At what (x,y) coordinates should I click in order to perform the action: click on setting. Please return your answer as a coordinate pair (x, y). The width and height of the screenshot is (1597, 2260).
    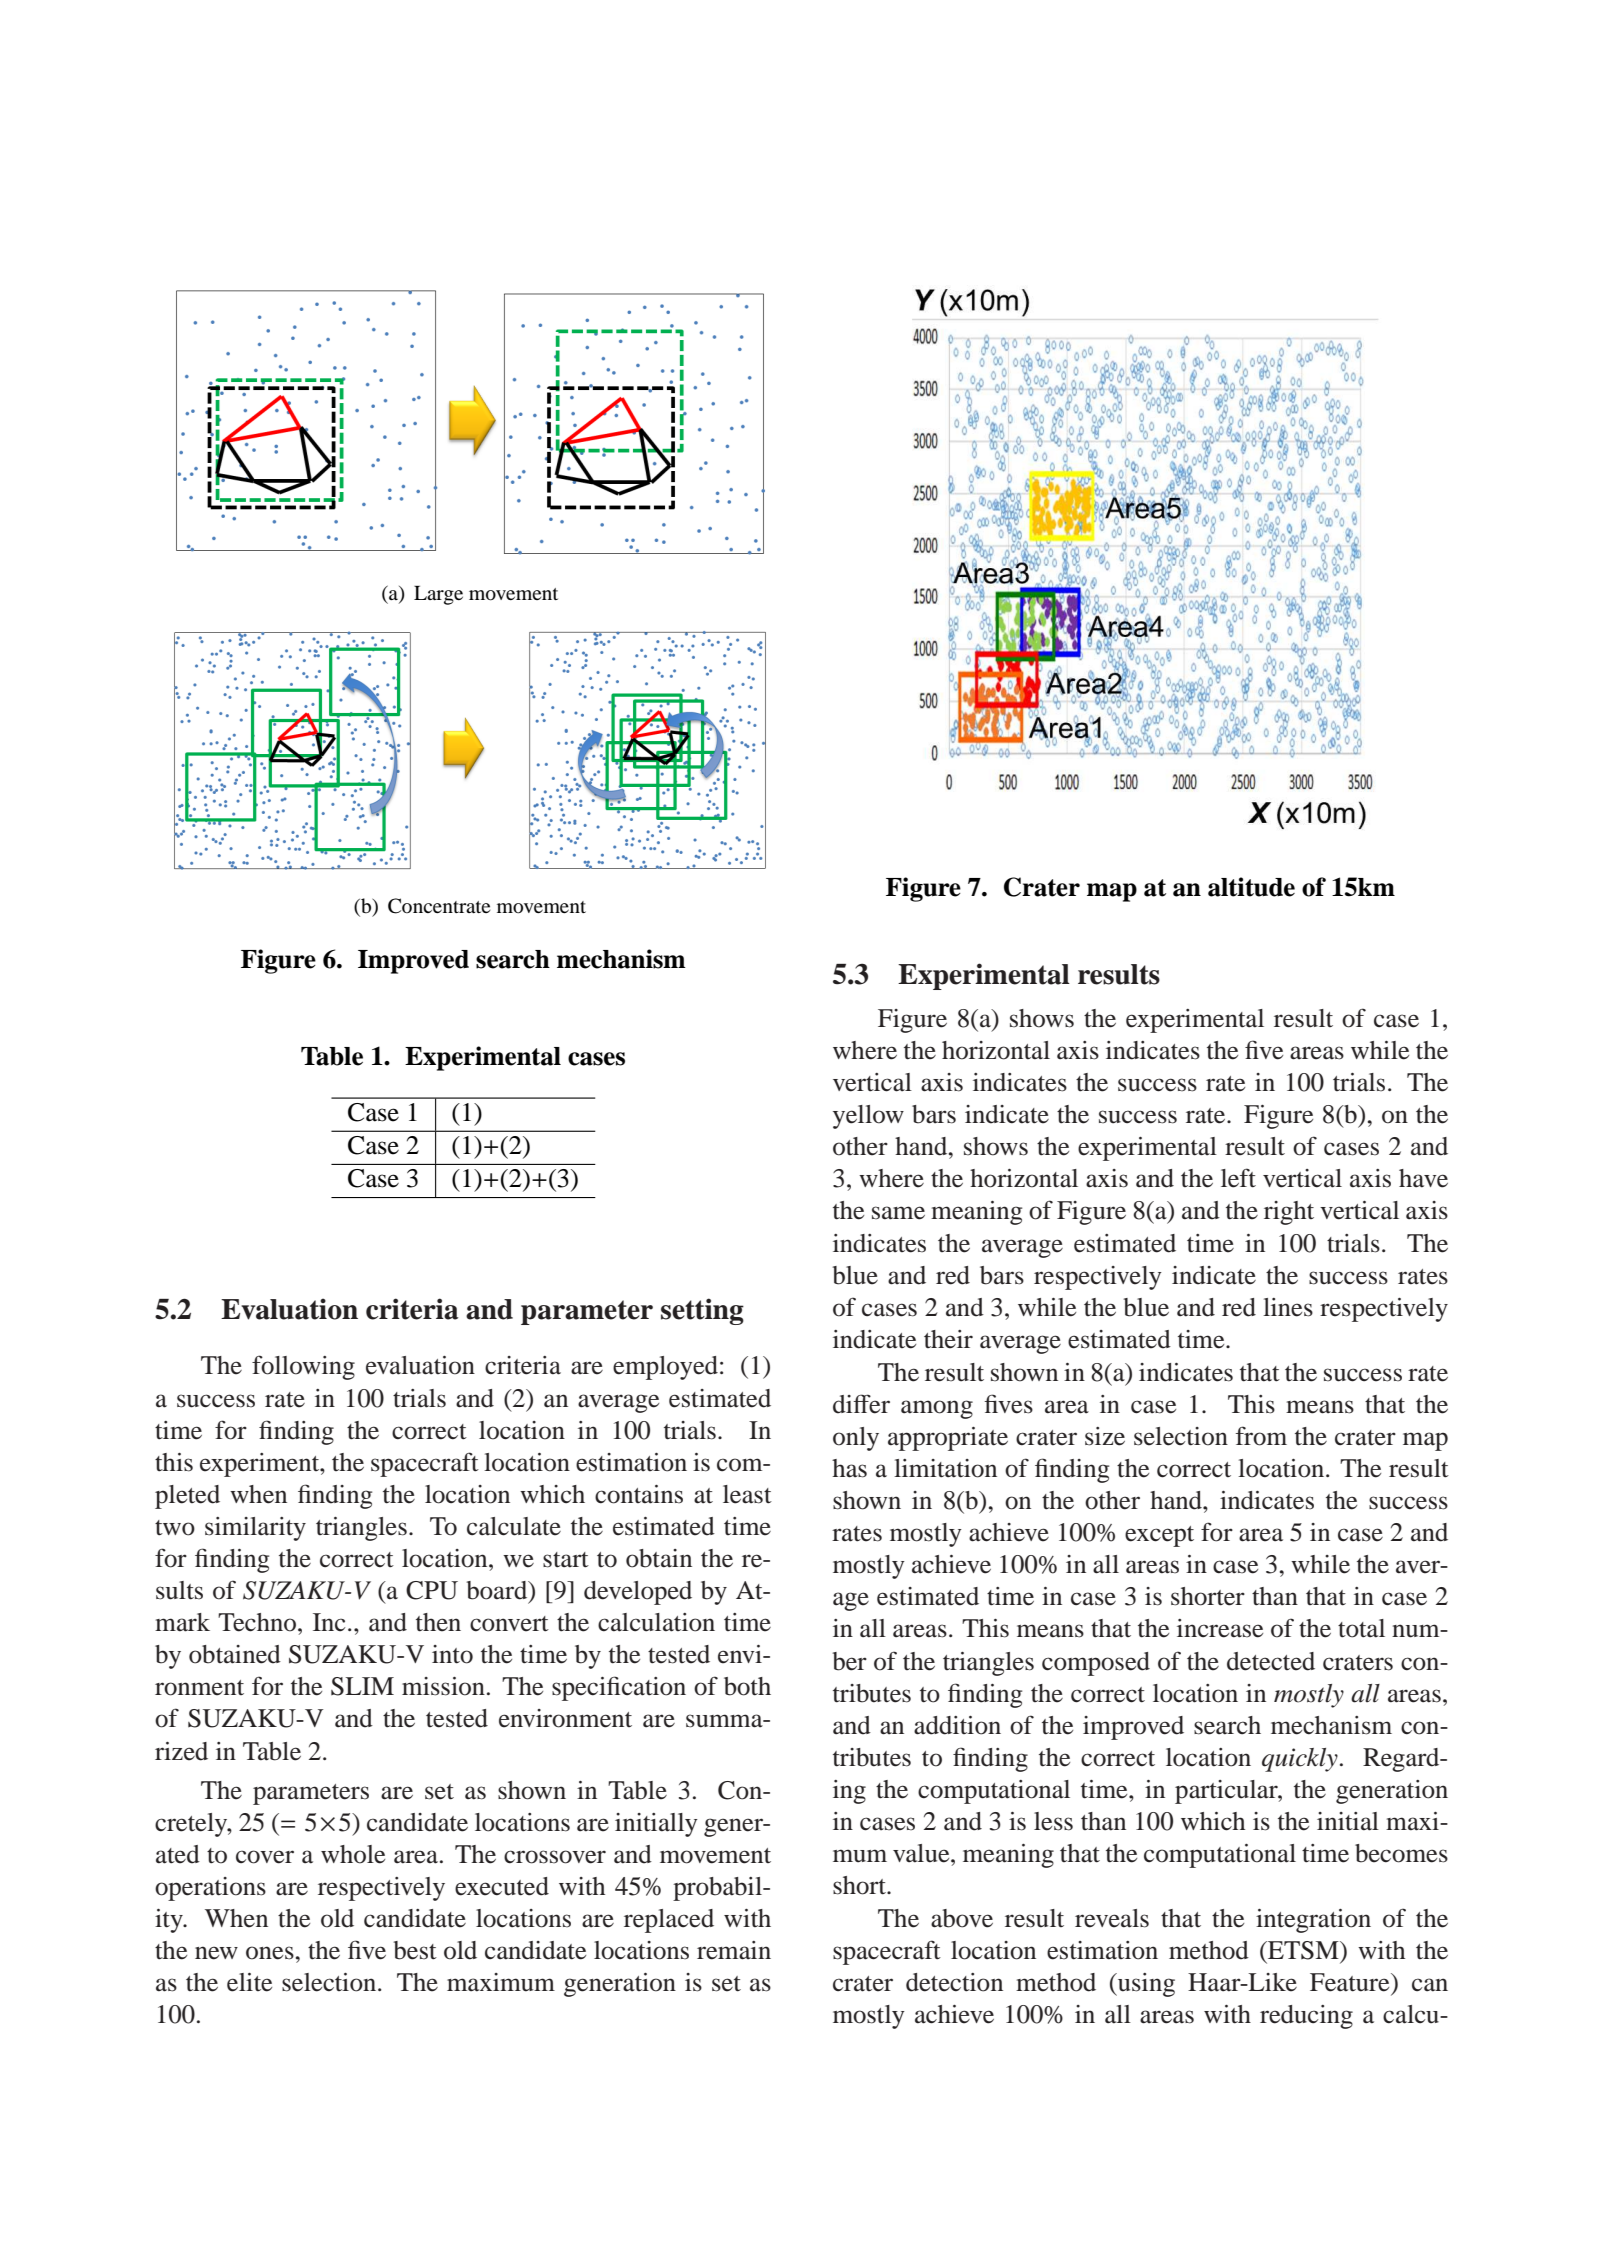
    Looking at the image, I should click on (702, 1311).
